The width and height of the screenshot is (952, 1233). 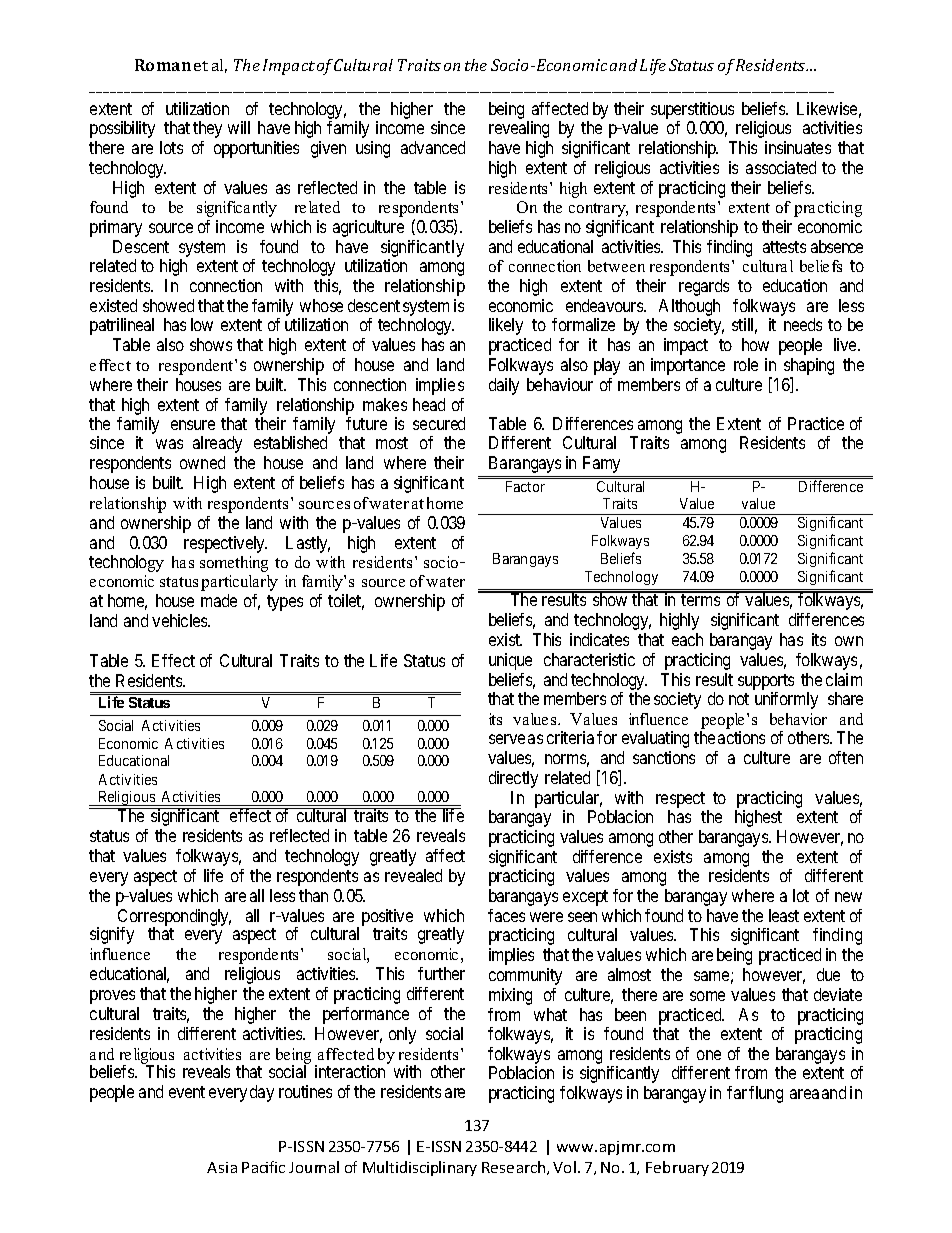 I want to click on insinuates, so click(x=798, y=147).
